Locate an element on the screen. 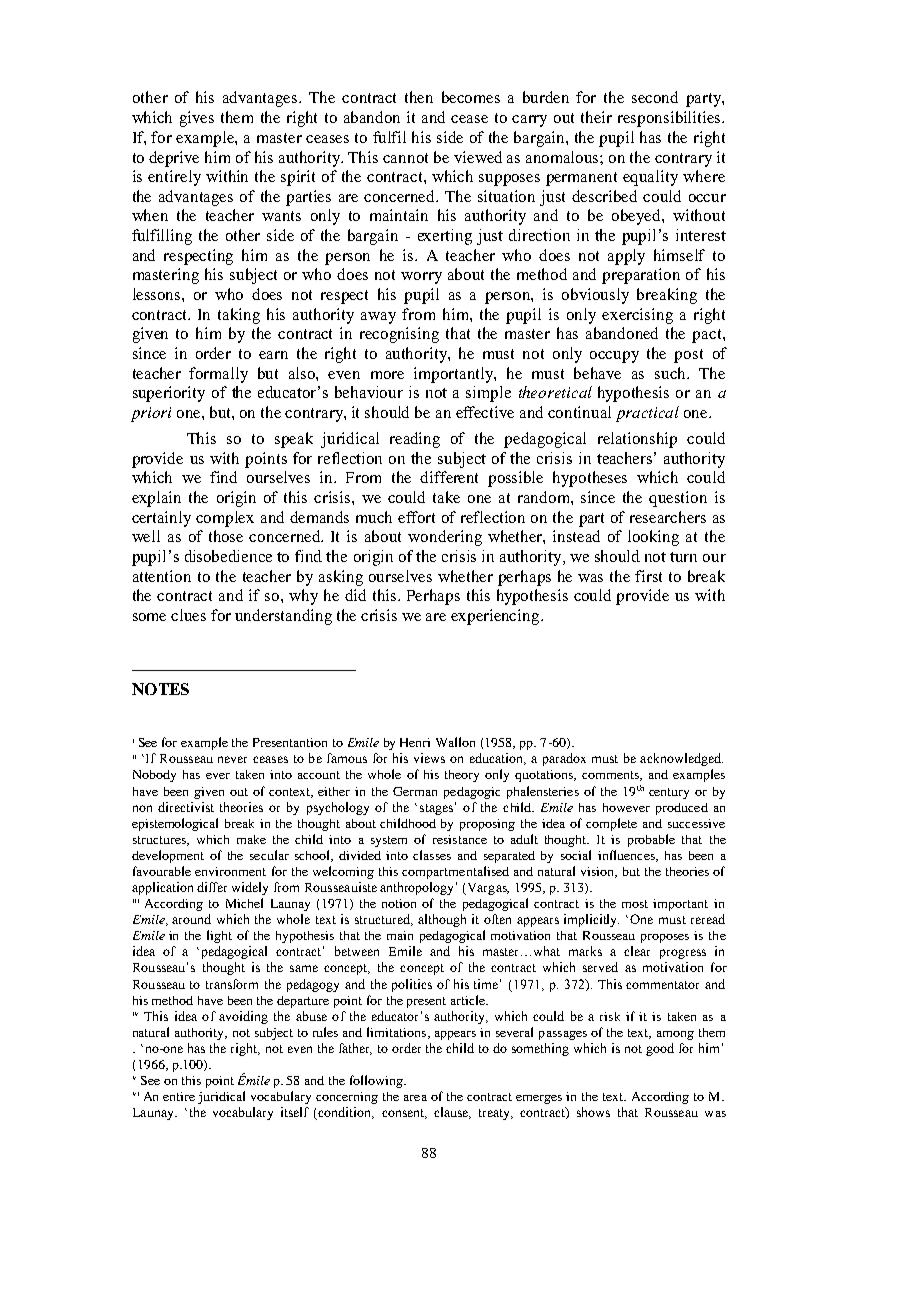  epistemological is located at coordinates (175, 824).
